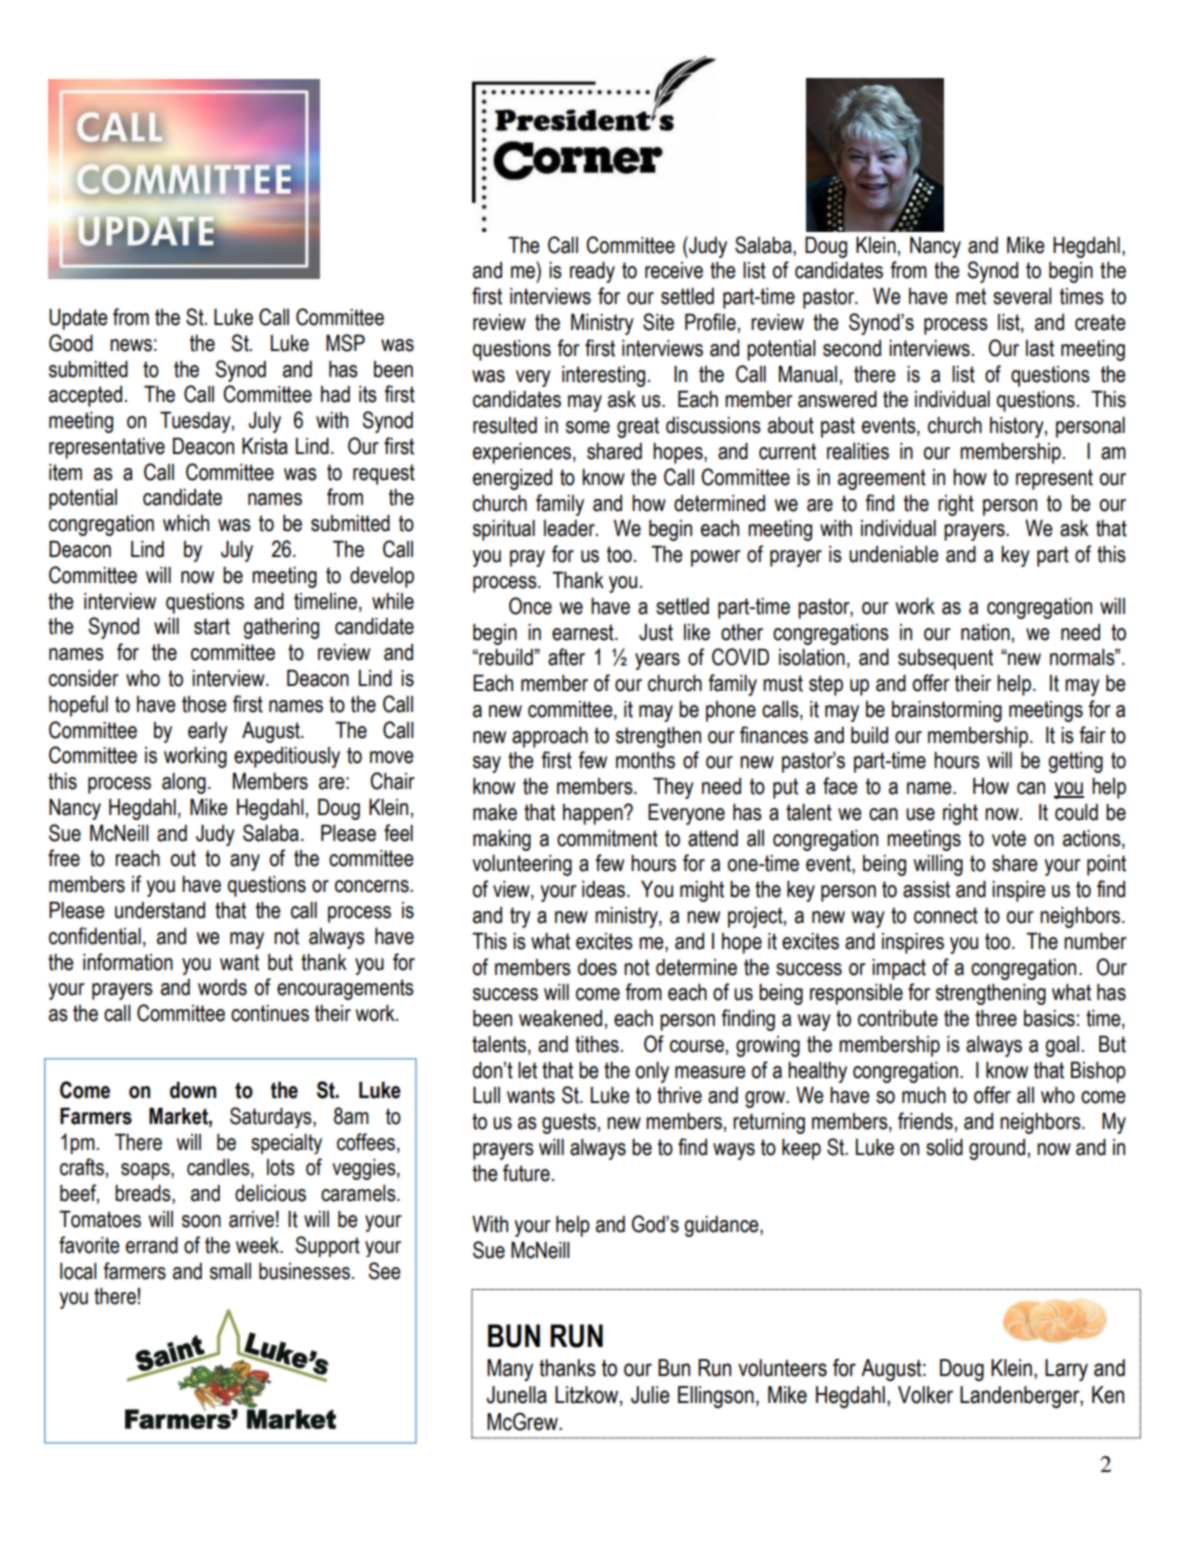 Image resolution: width=1196 pixels, height=1547 pixels. Describe the element at coordinates (186, 523) in the image. I see `which` at that location.
